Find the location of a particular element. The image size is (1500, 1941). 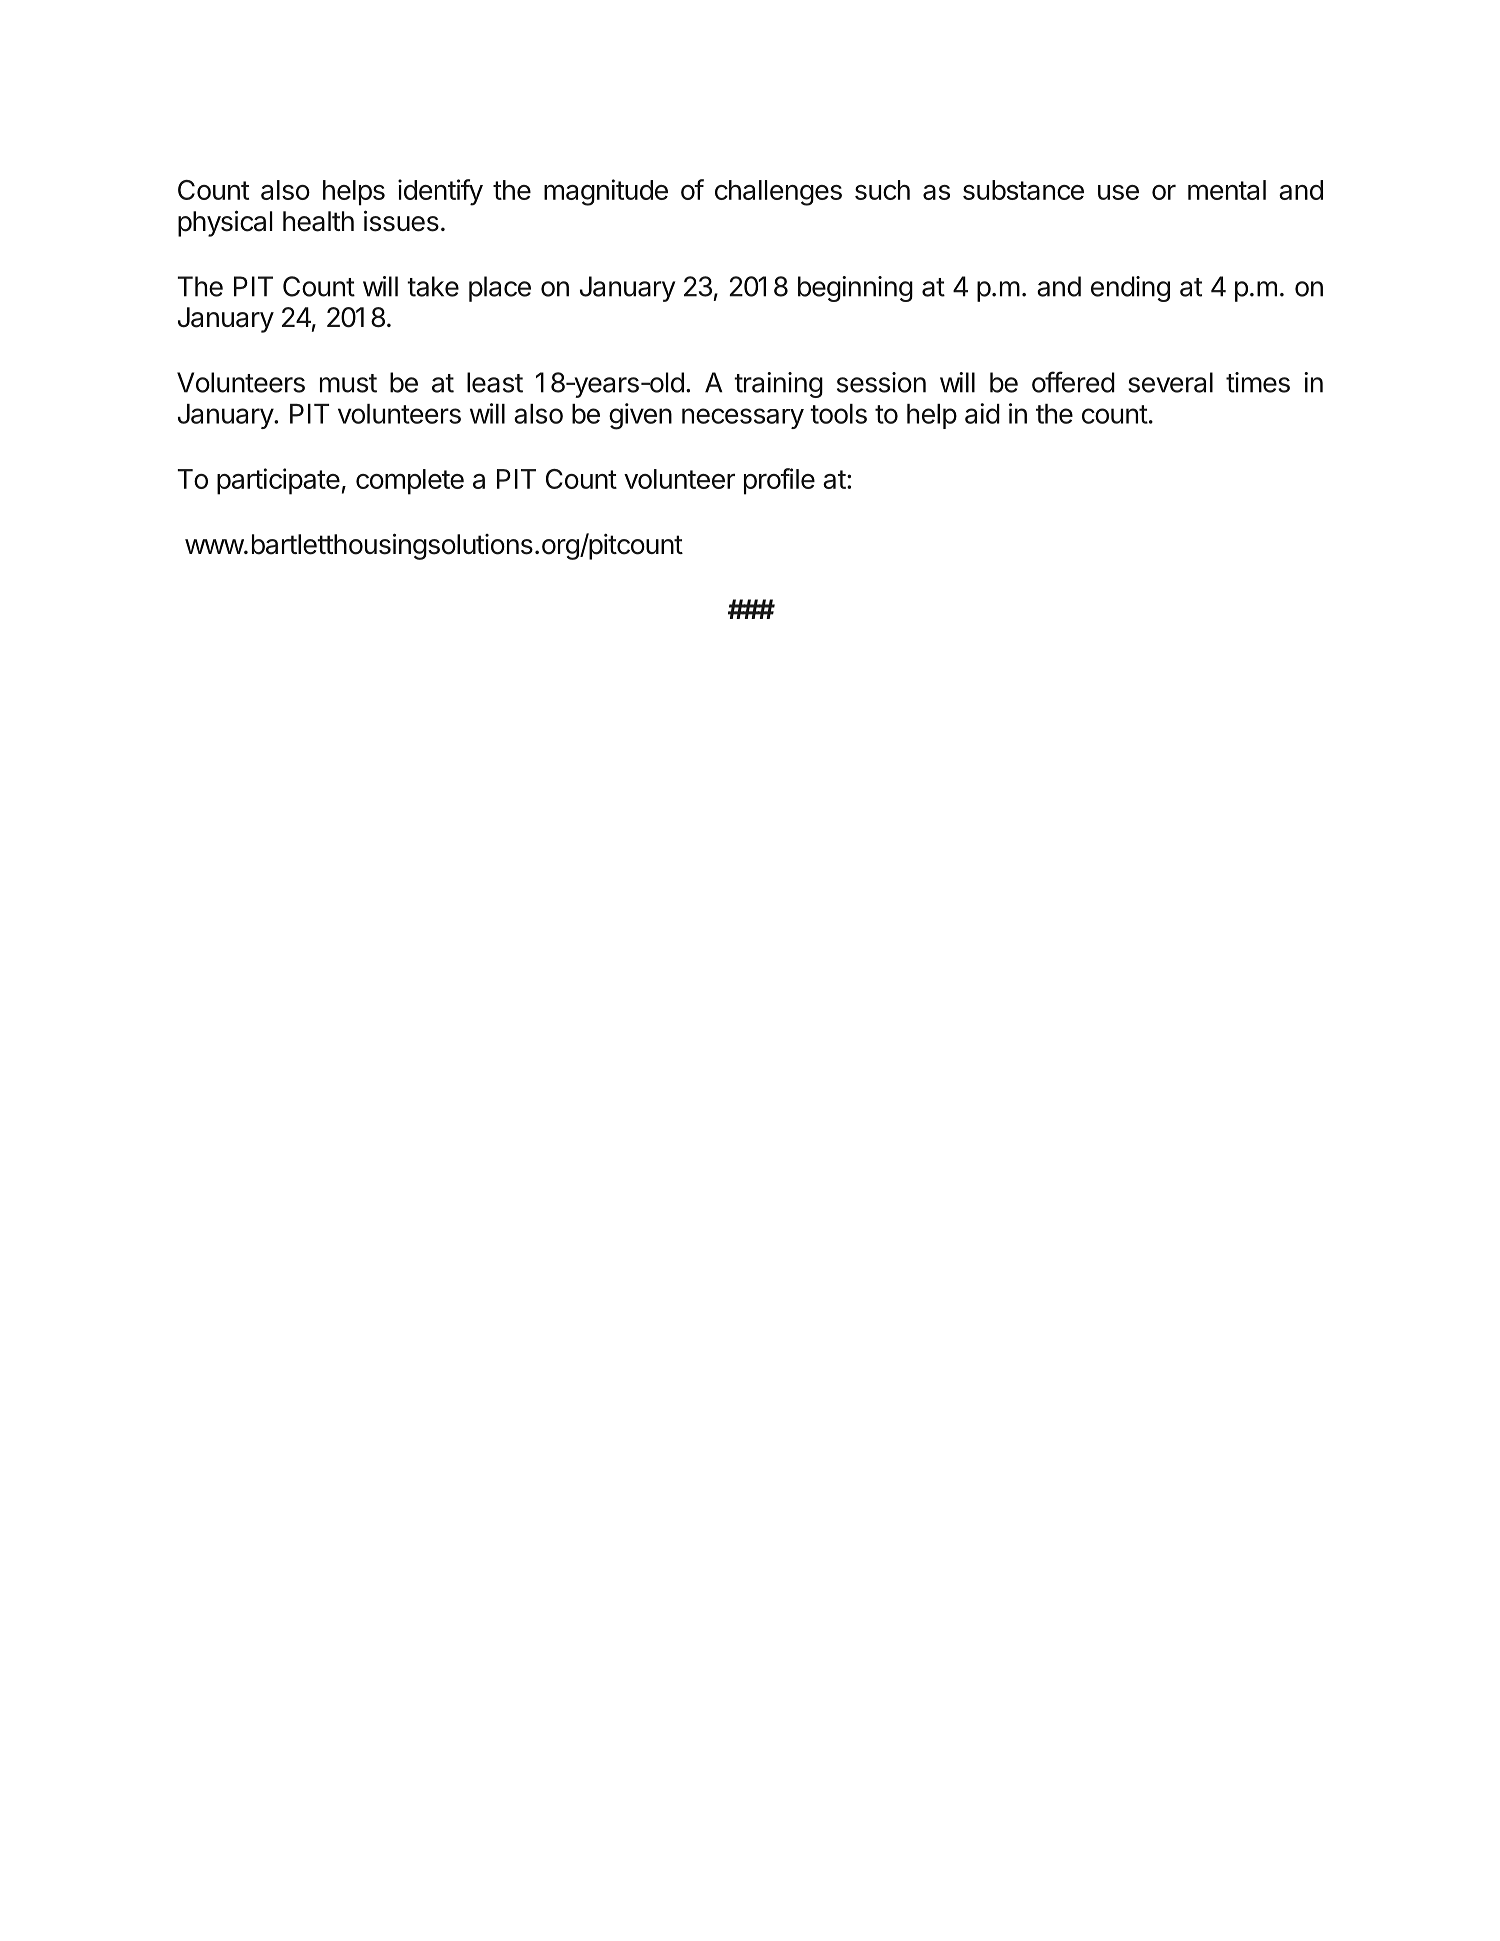

training is located at coordinates (778, 385).
